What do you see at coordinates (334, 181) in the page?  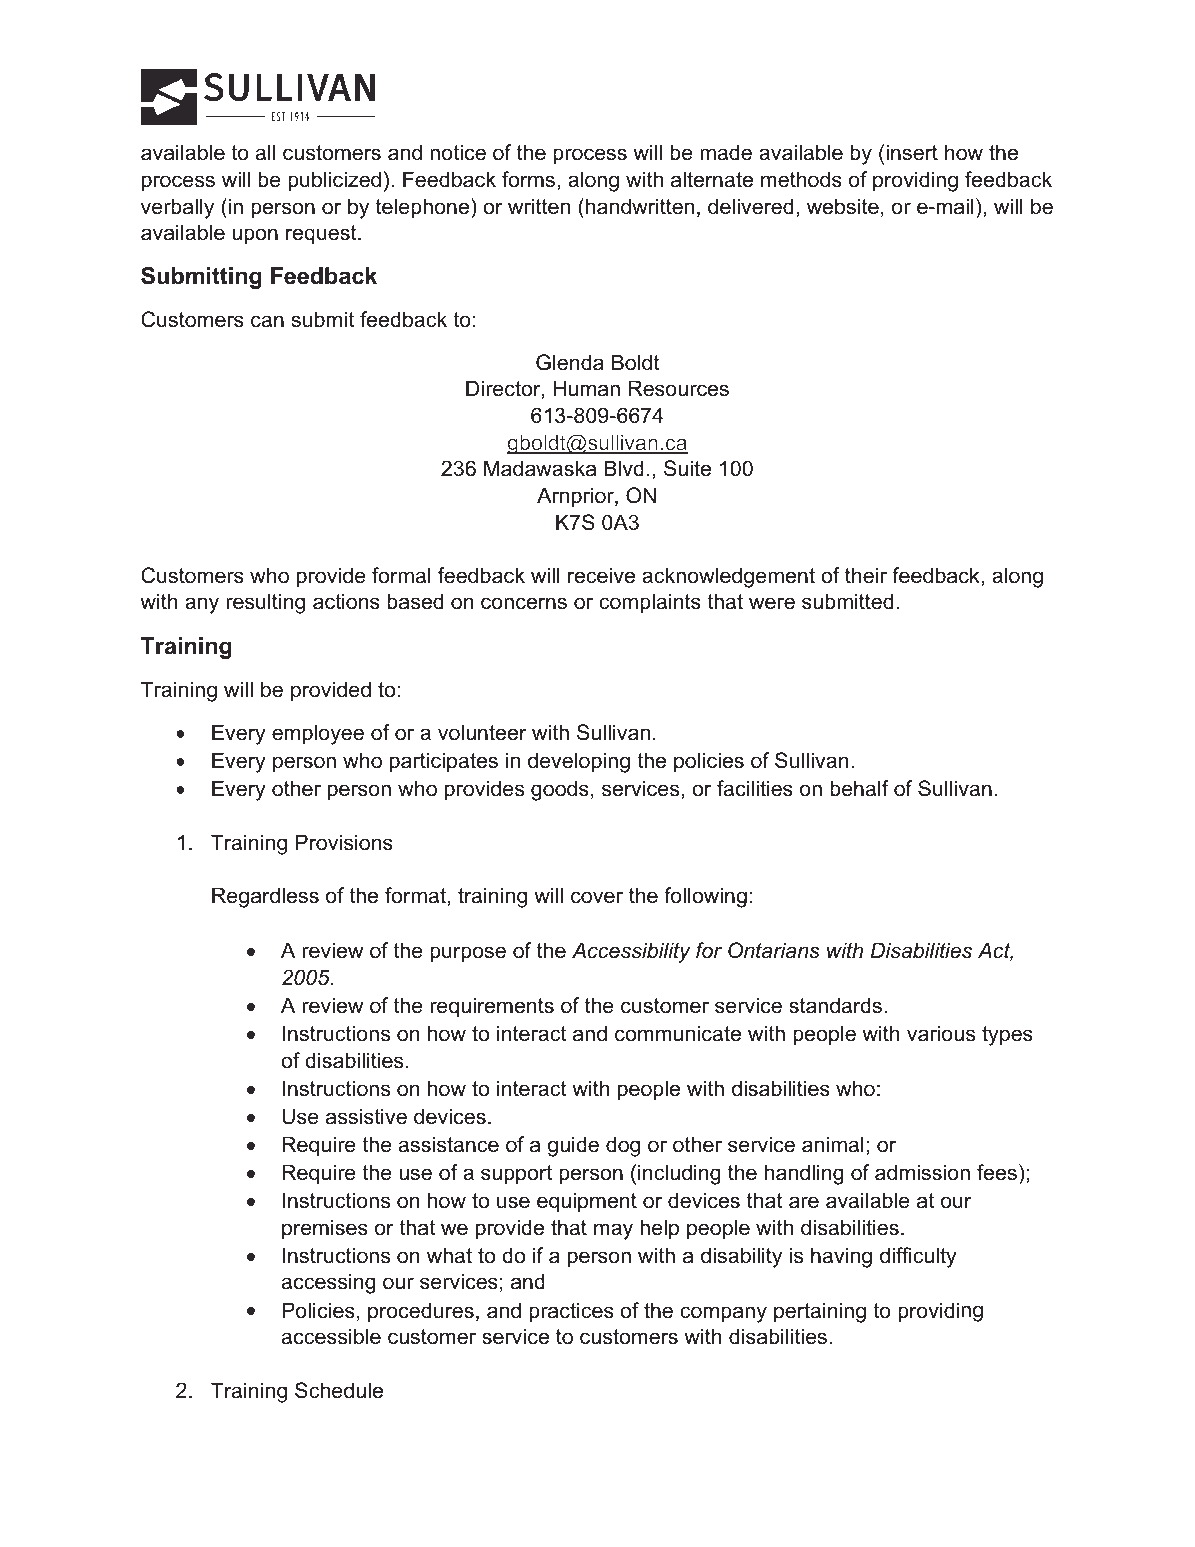 I see `publicized` at bounding box center [334, 181].
